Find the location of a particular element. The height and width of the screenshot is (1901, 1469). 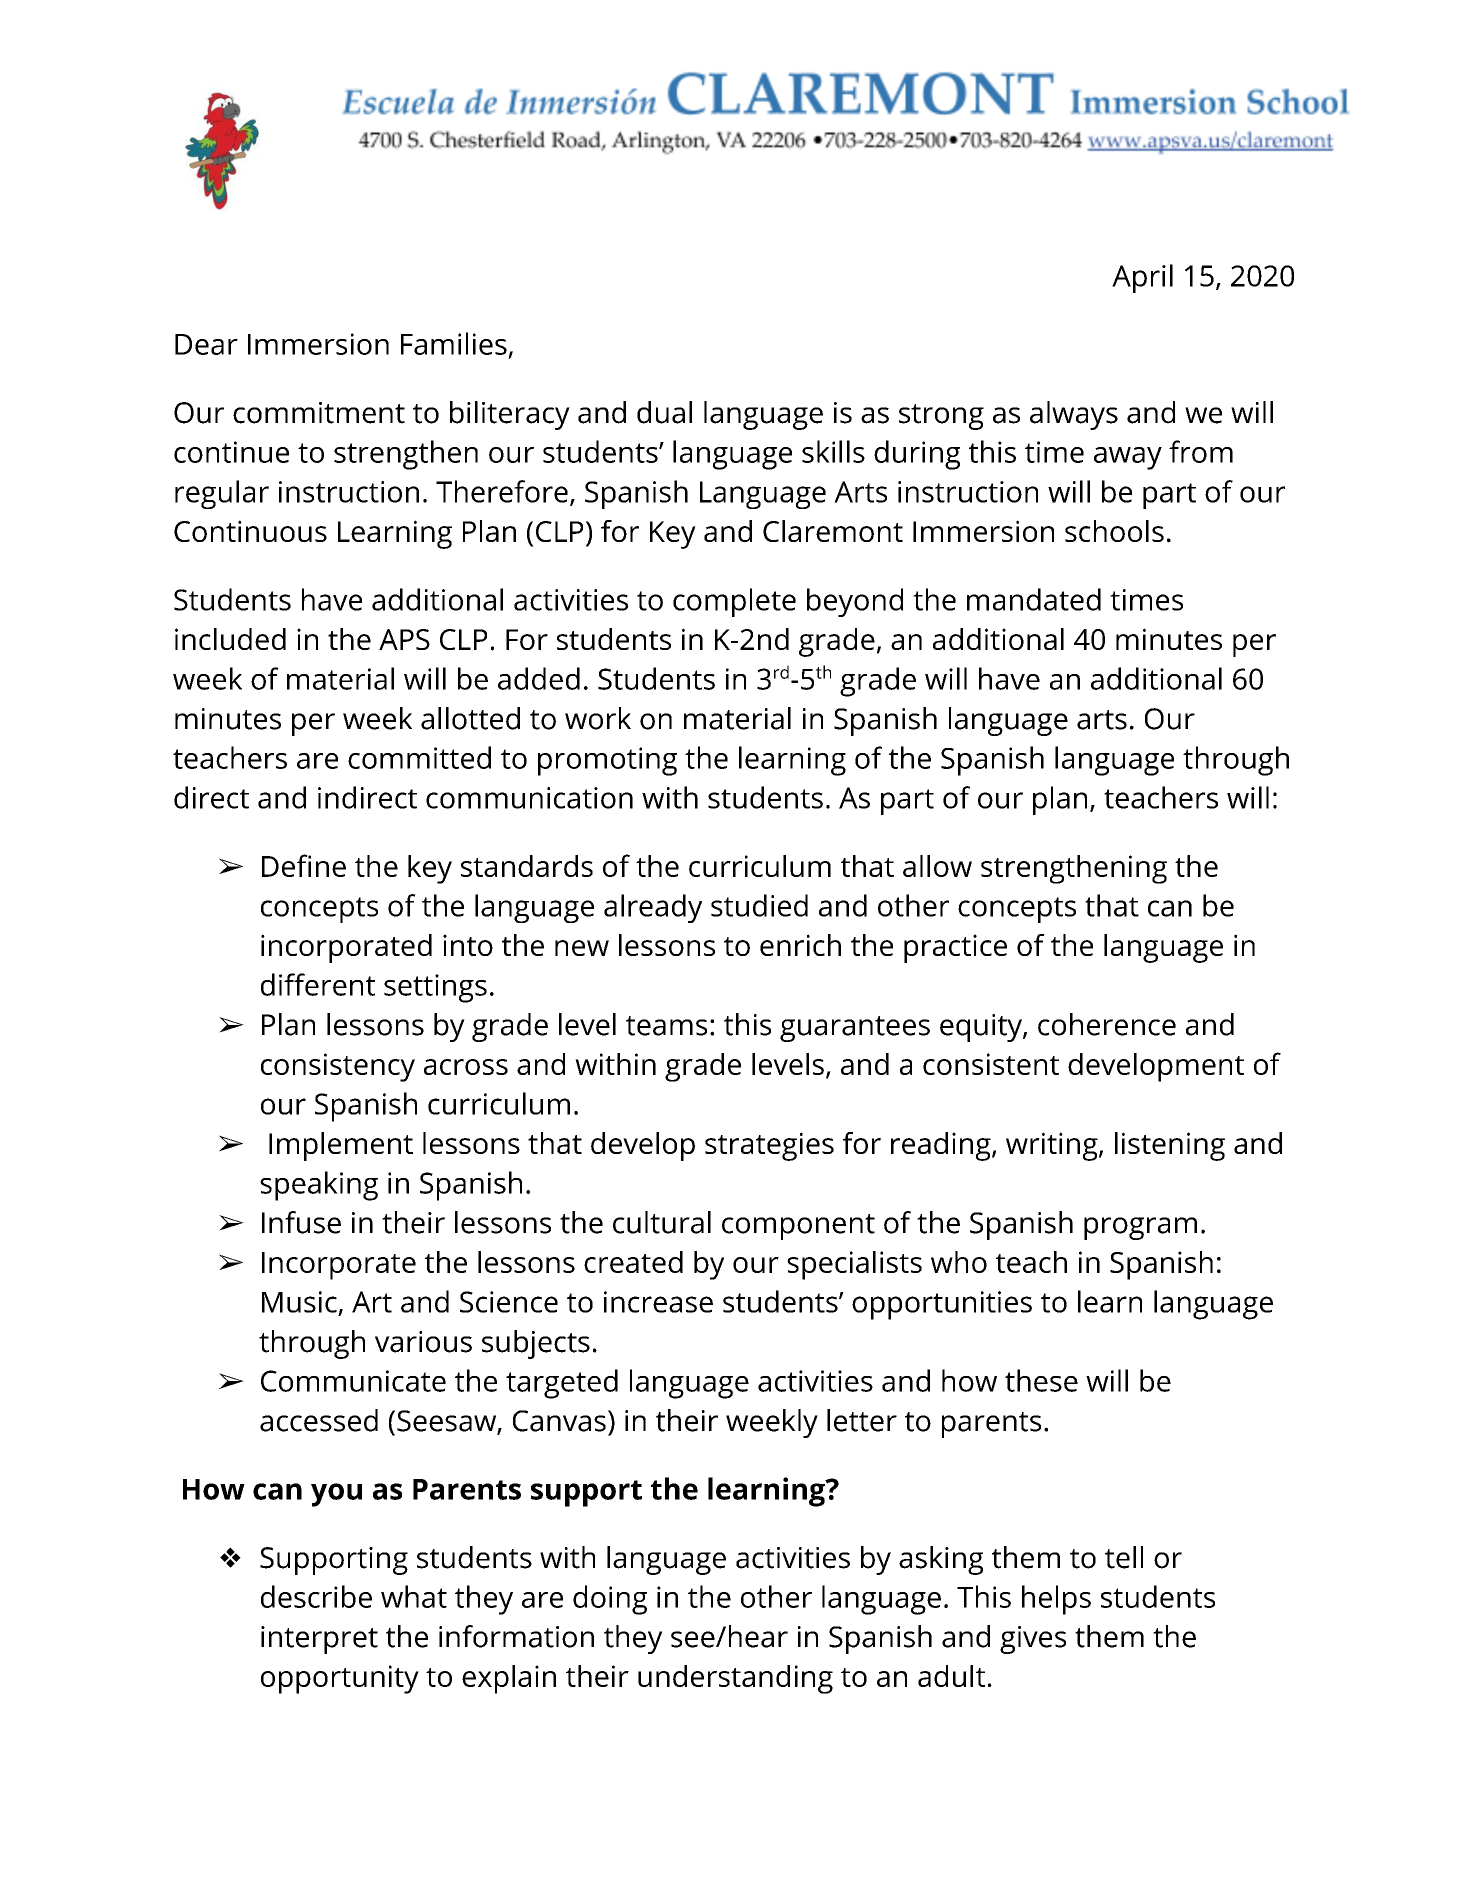

different is located at coordinates (318, 984).
